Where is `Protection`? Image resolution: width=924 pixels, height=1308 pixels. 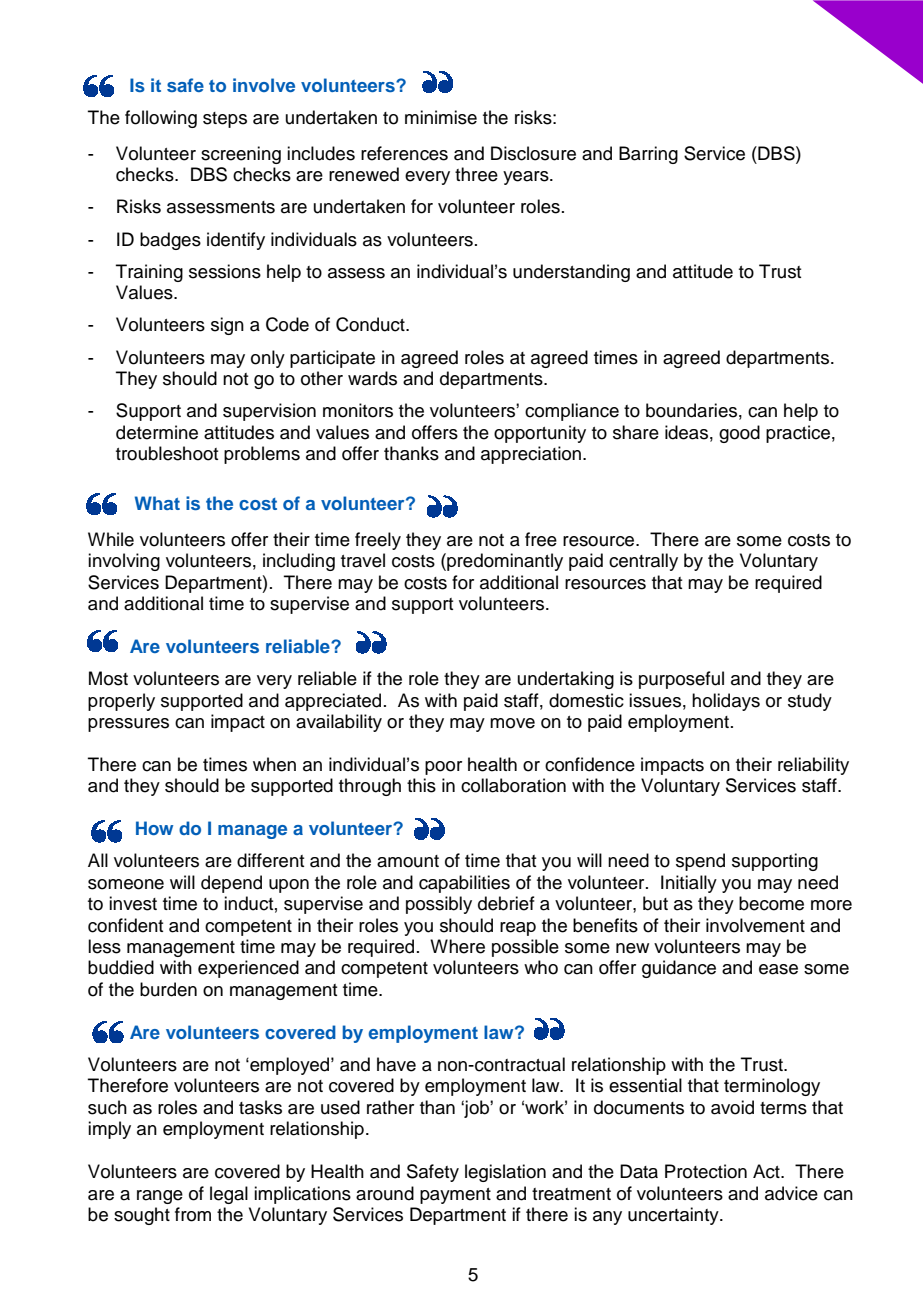 Protection is located at coordinates (706, 1171).
